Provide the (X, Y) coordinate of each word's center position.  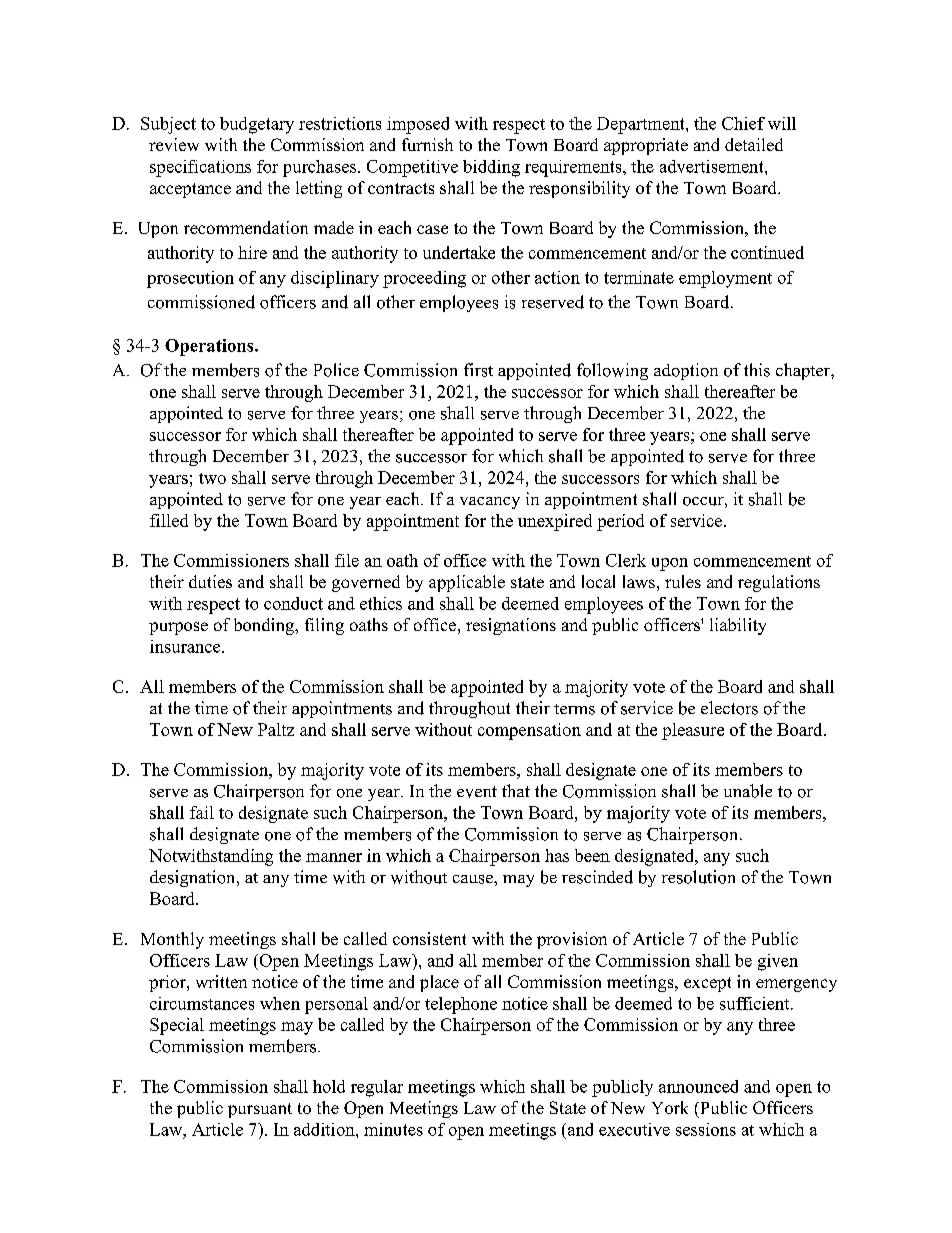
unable (748, 791)
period (620, 522)
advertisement (713, 166)
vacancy (490, 503)
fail (202, 812)
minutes (393, 1129)
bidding (491, 168)
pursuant (260, 1110)
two (212, 478)
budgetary (257, 125)
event (477, 792)
